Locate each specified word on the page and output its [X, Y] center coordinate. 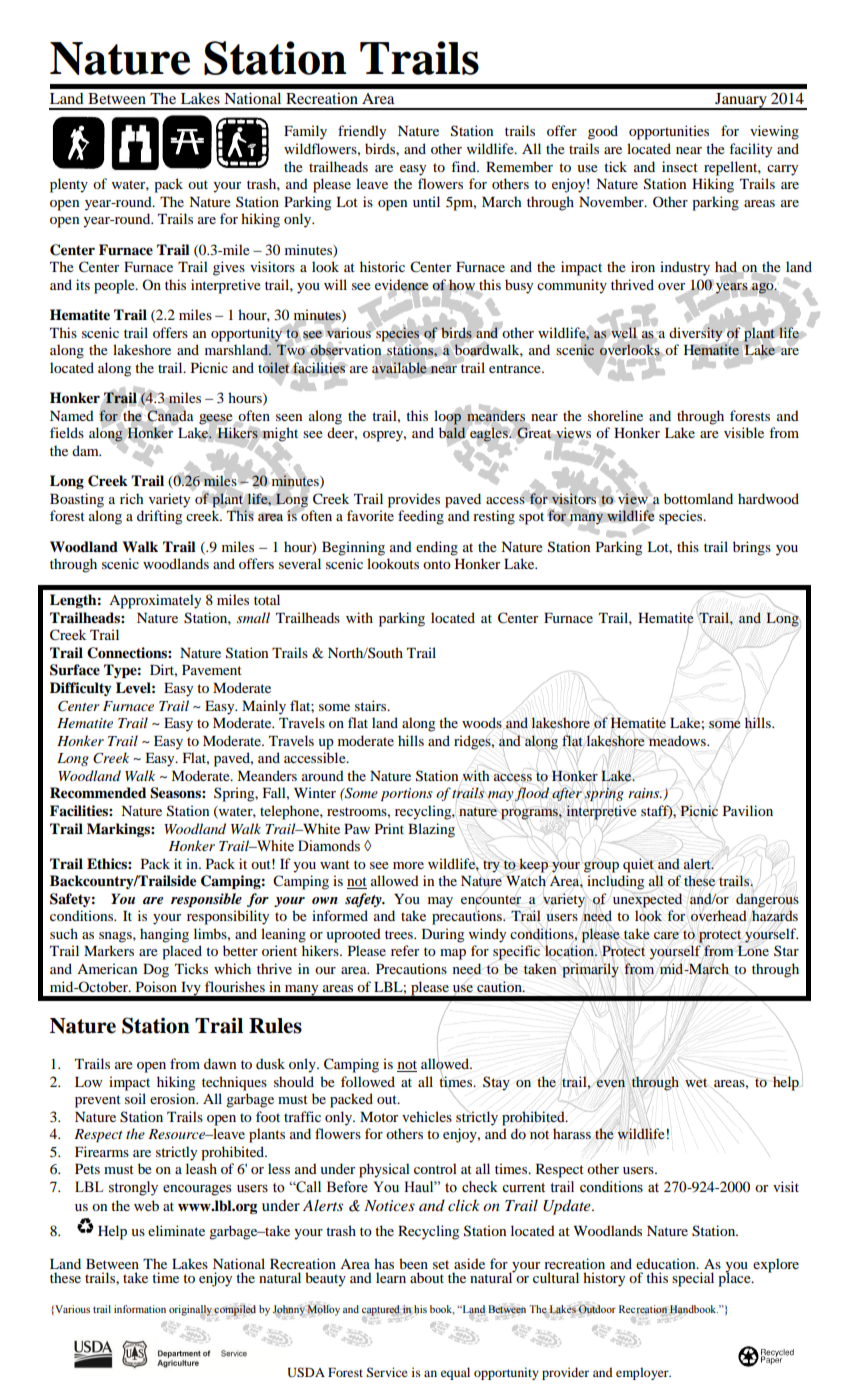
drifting [159, 517]
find [464, 166]
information [140, 1309]
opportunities [669, 132]
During [443, 935]
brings [752, 548]
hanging [164, 935]
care [666, 935]
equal [455, 1373]
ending [437, 548]
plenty [69, 185]
